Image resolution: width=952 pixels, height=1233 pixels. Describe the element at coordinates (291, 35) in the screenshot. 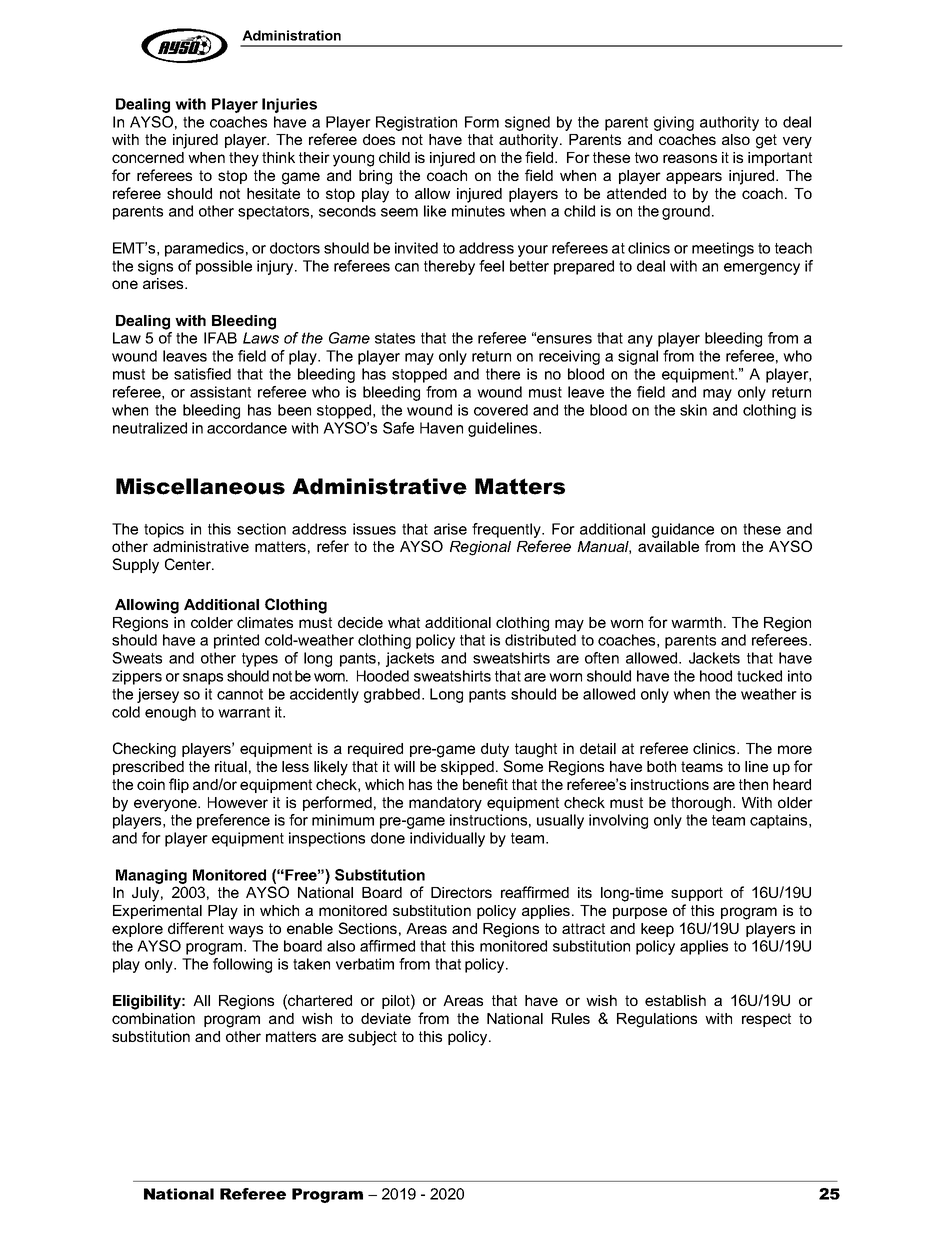

I see `Administration` at that location.
